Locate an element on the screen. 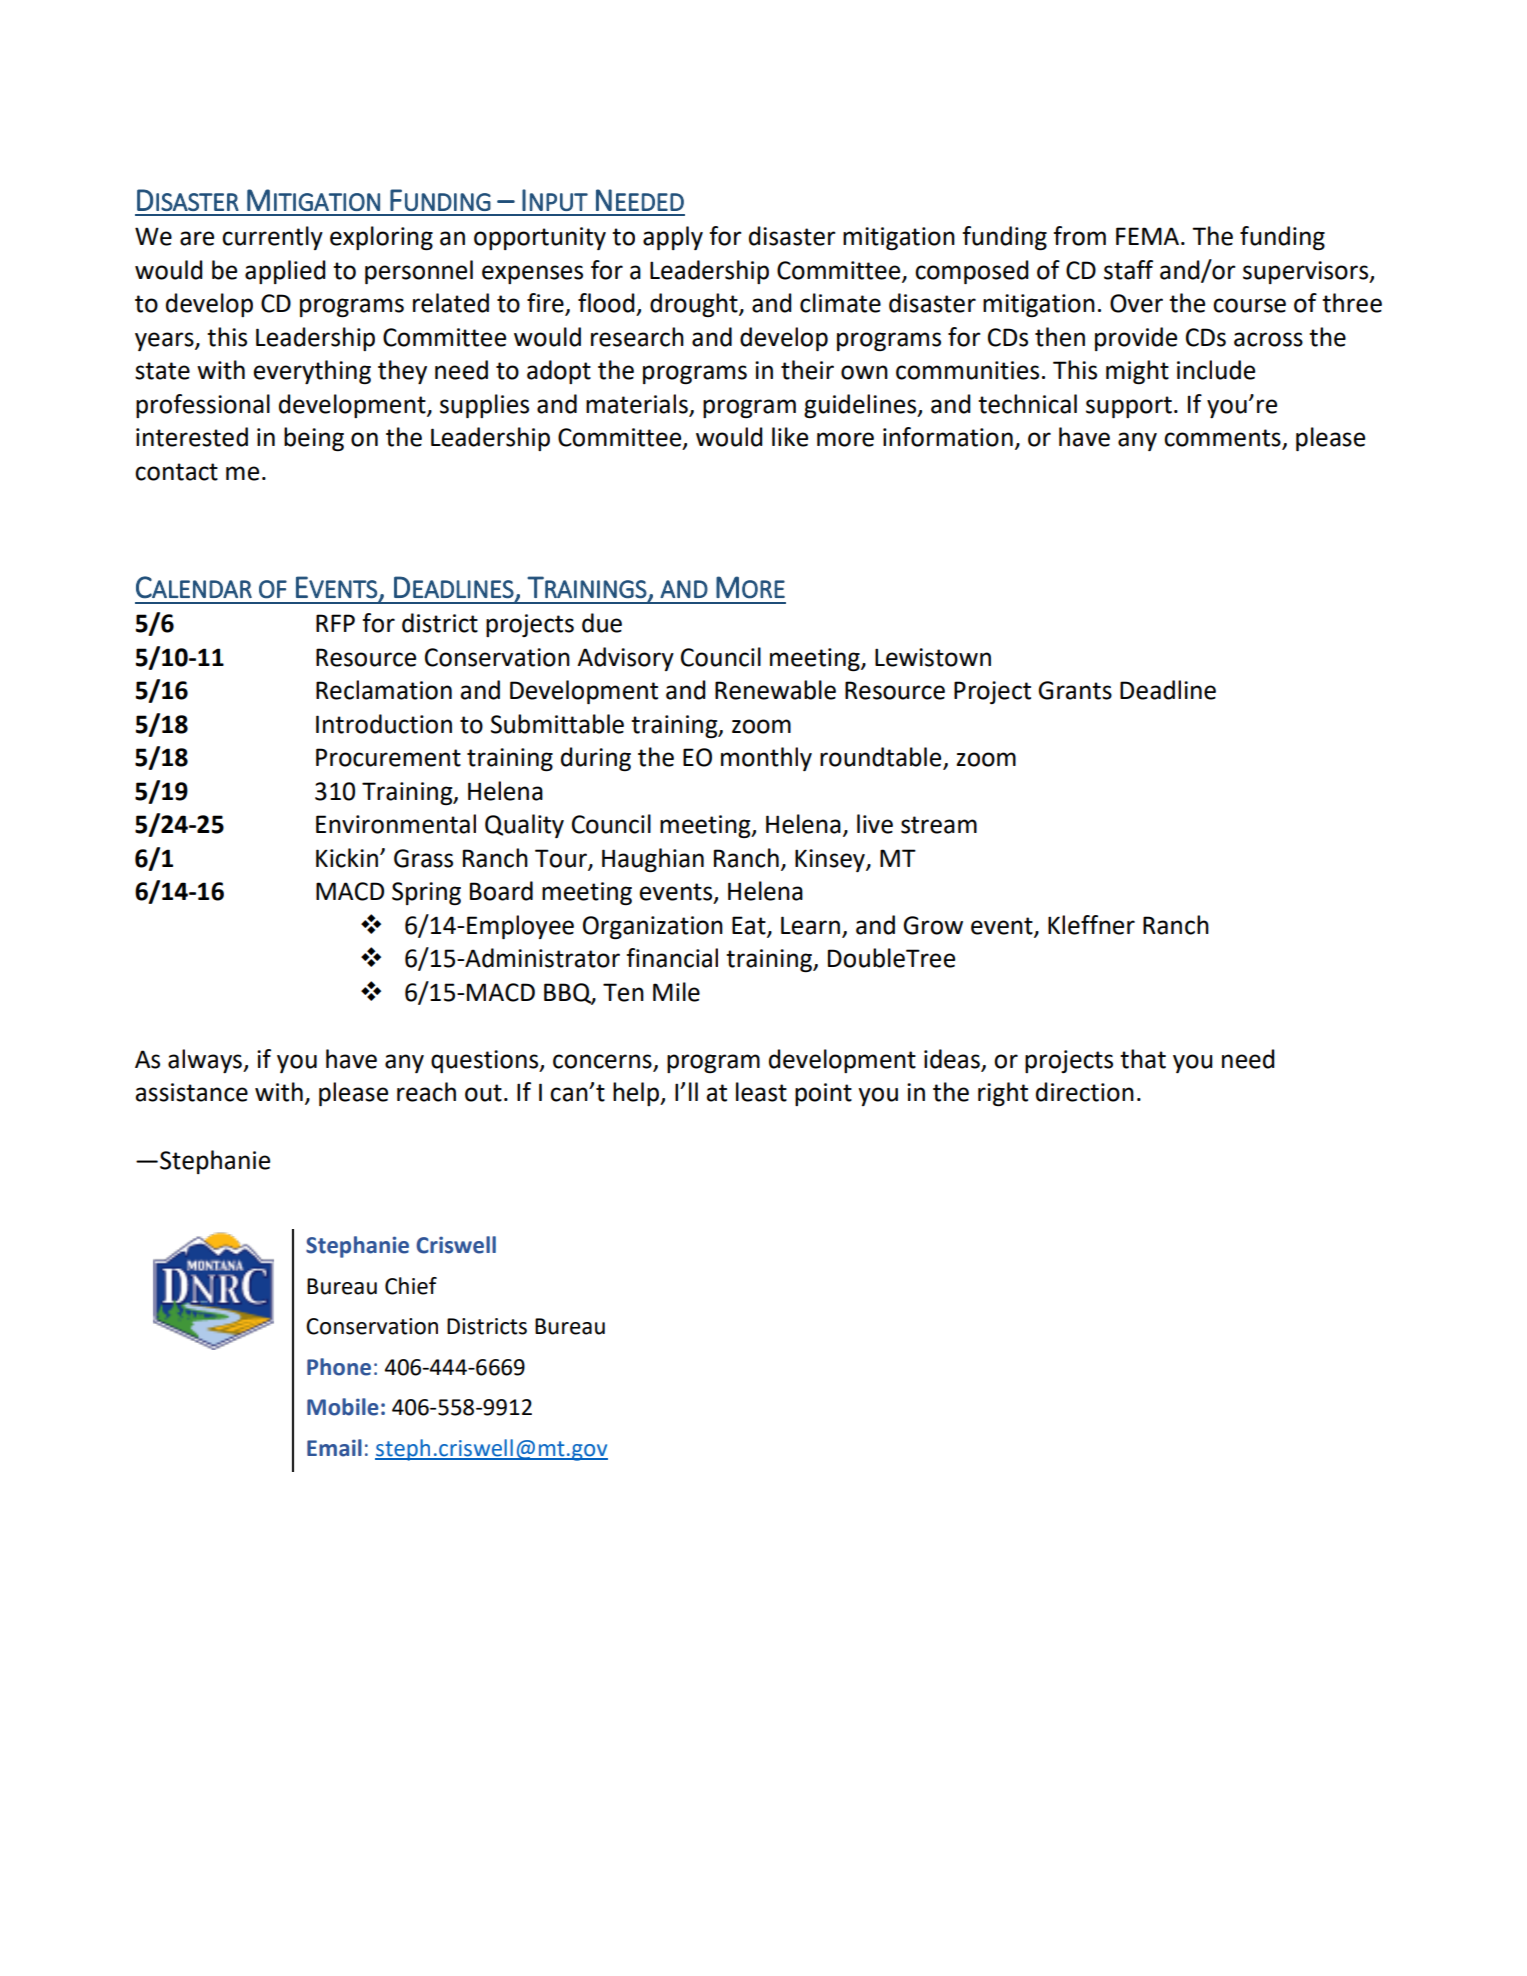  that is located at coordinates (1143, 1059).
